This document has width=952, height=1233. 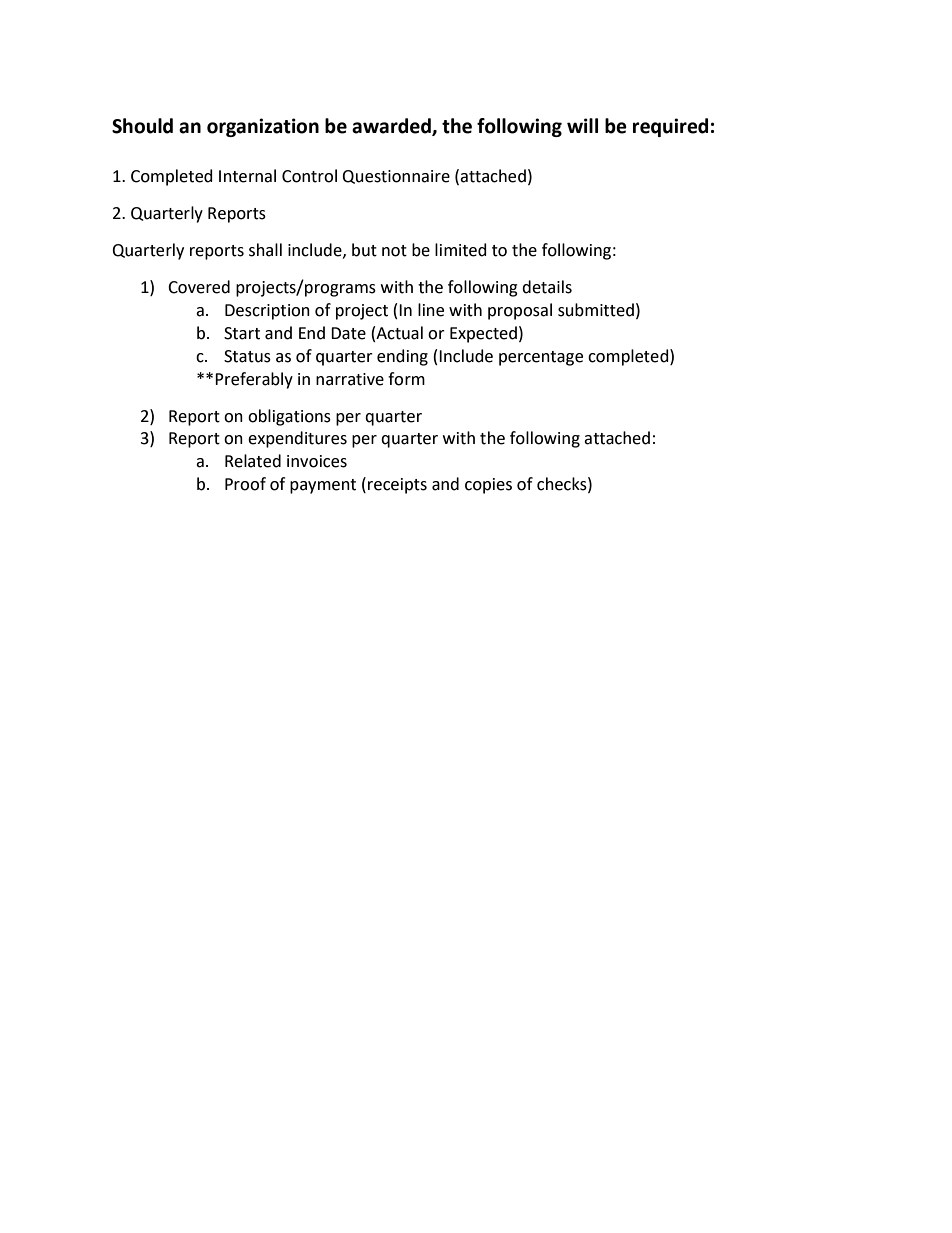 I want to click on organization, so click(x=263, y=127).
